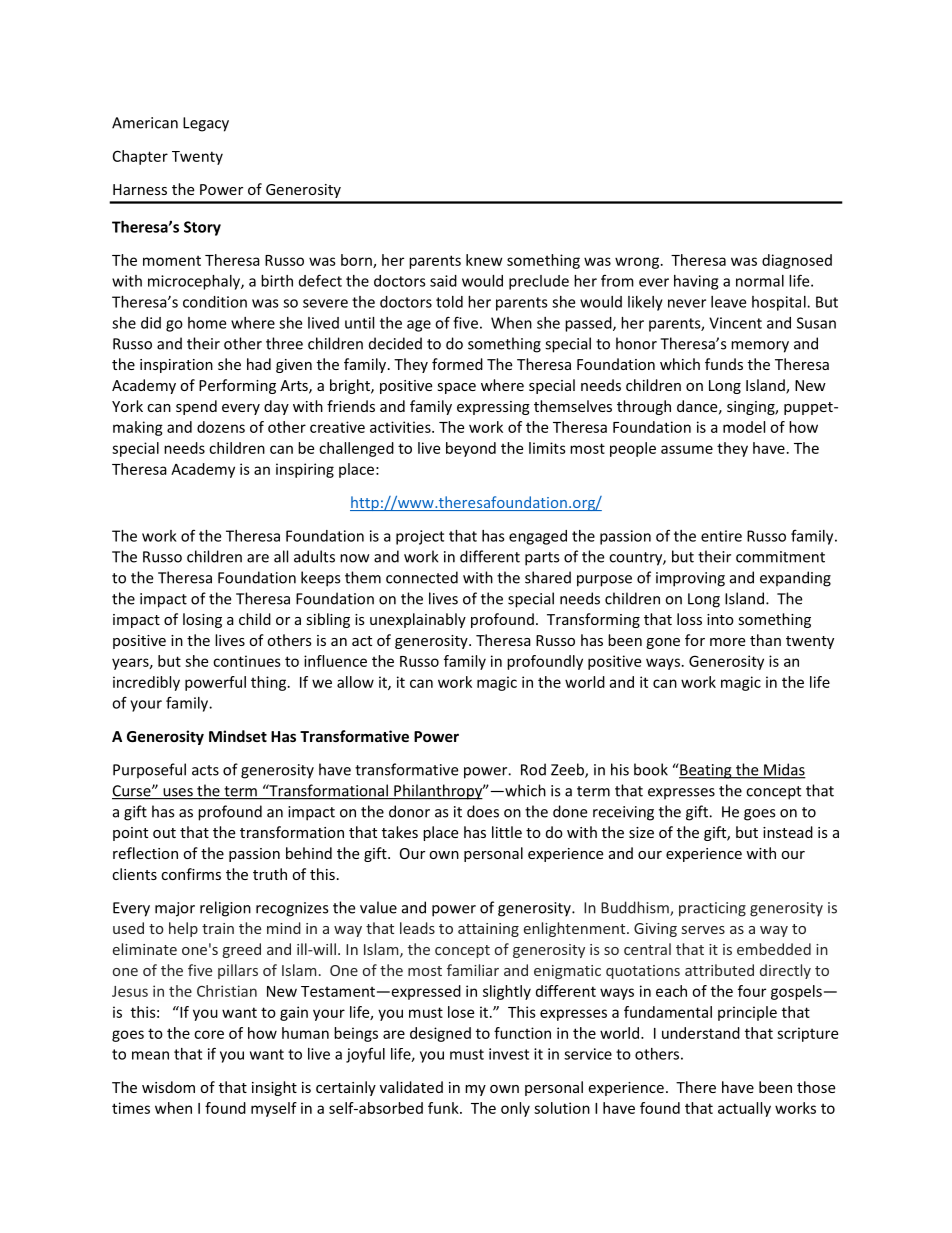 The height and width of the page is (1233, 952). Describe the element at coordinates (720, 619) in the page. I see `into` at that location.
